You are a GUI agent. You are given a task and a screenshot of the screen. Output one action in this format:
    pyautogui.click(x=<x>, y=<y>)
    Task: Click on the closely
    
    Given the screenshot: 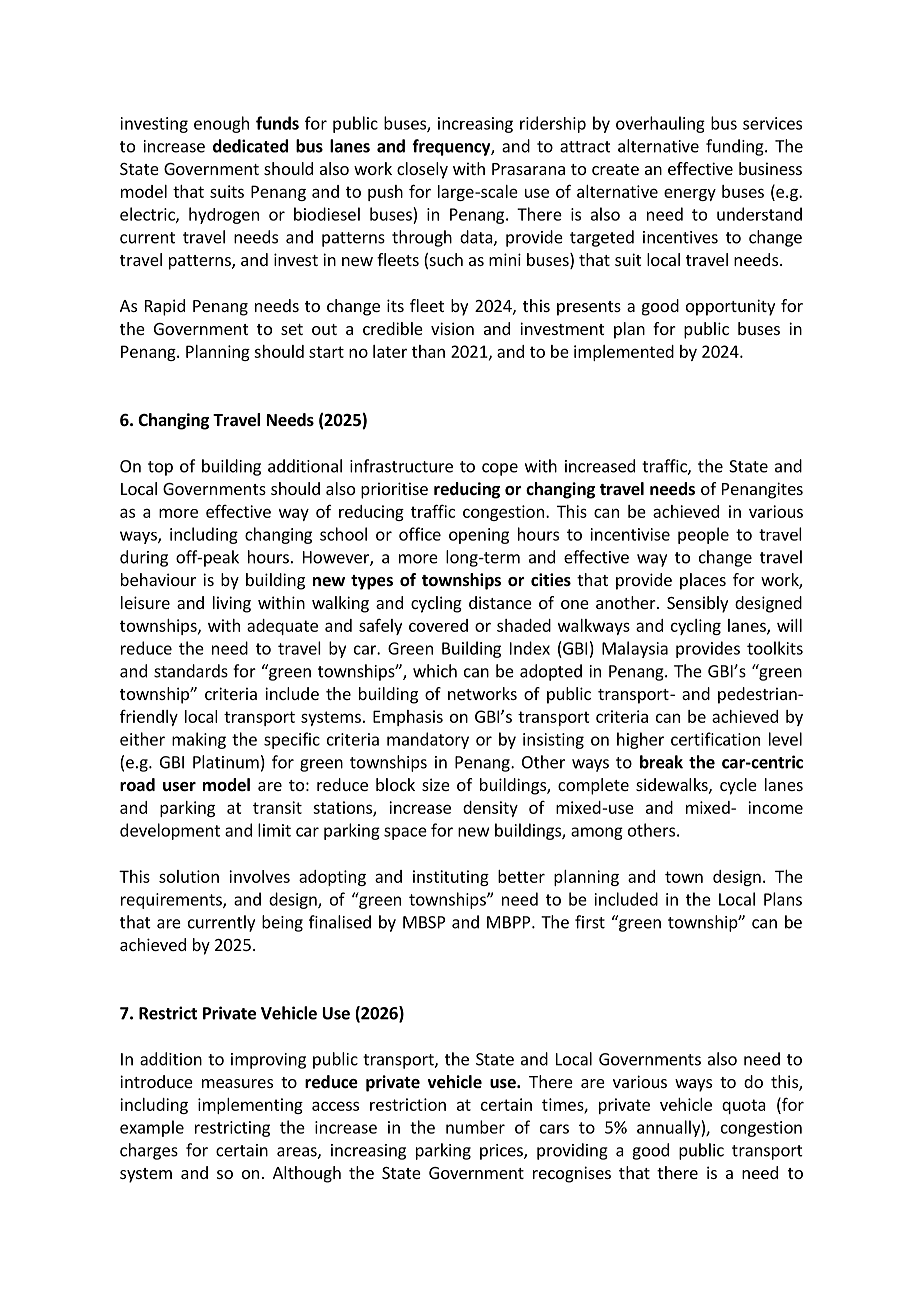 What is the action you would take?
    pyautogui.click(x=422, y=170)
